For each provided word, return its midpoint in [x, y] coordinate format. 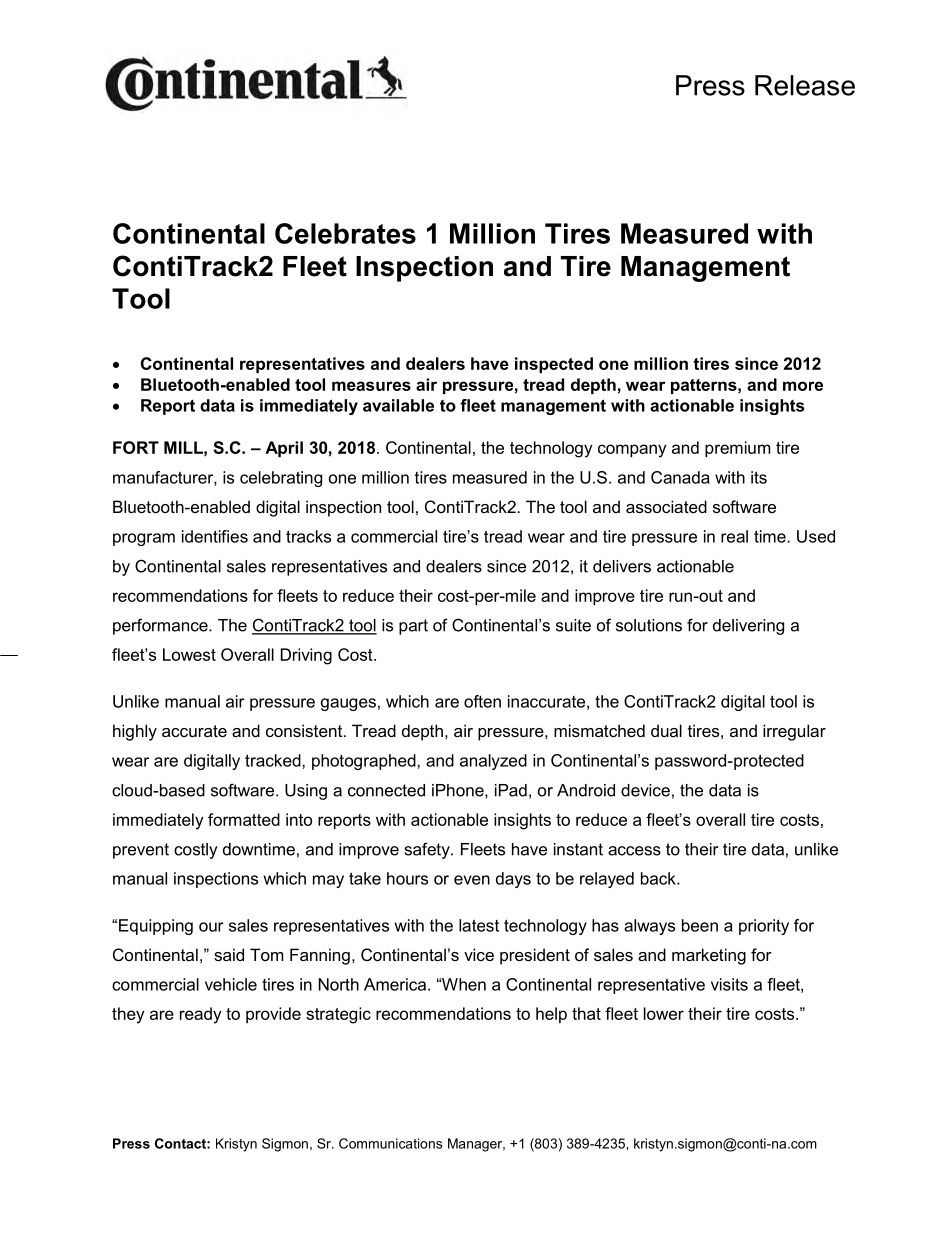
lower [664, 1013]
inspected [554, 365]
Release [805, 85]
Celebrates [345, 233]
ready [201, 1015]
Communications [390, 1143]
